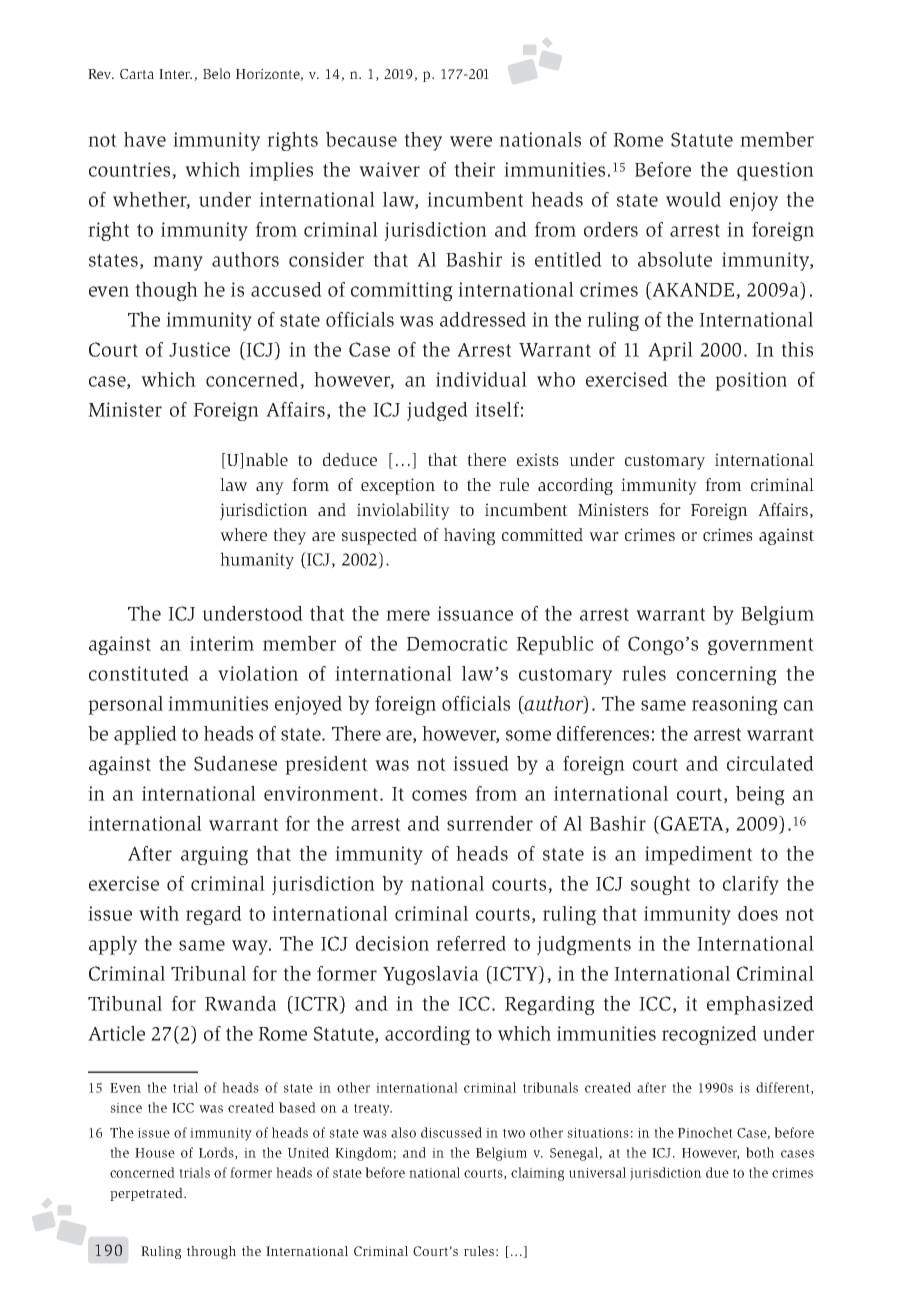  What do you see at coordinates (490, 823) in the screenshot?
I see `surrender` at bounding box center [490, 823].
